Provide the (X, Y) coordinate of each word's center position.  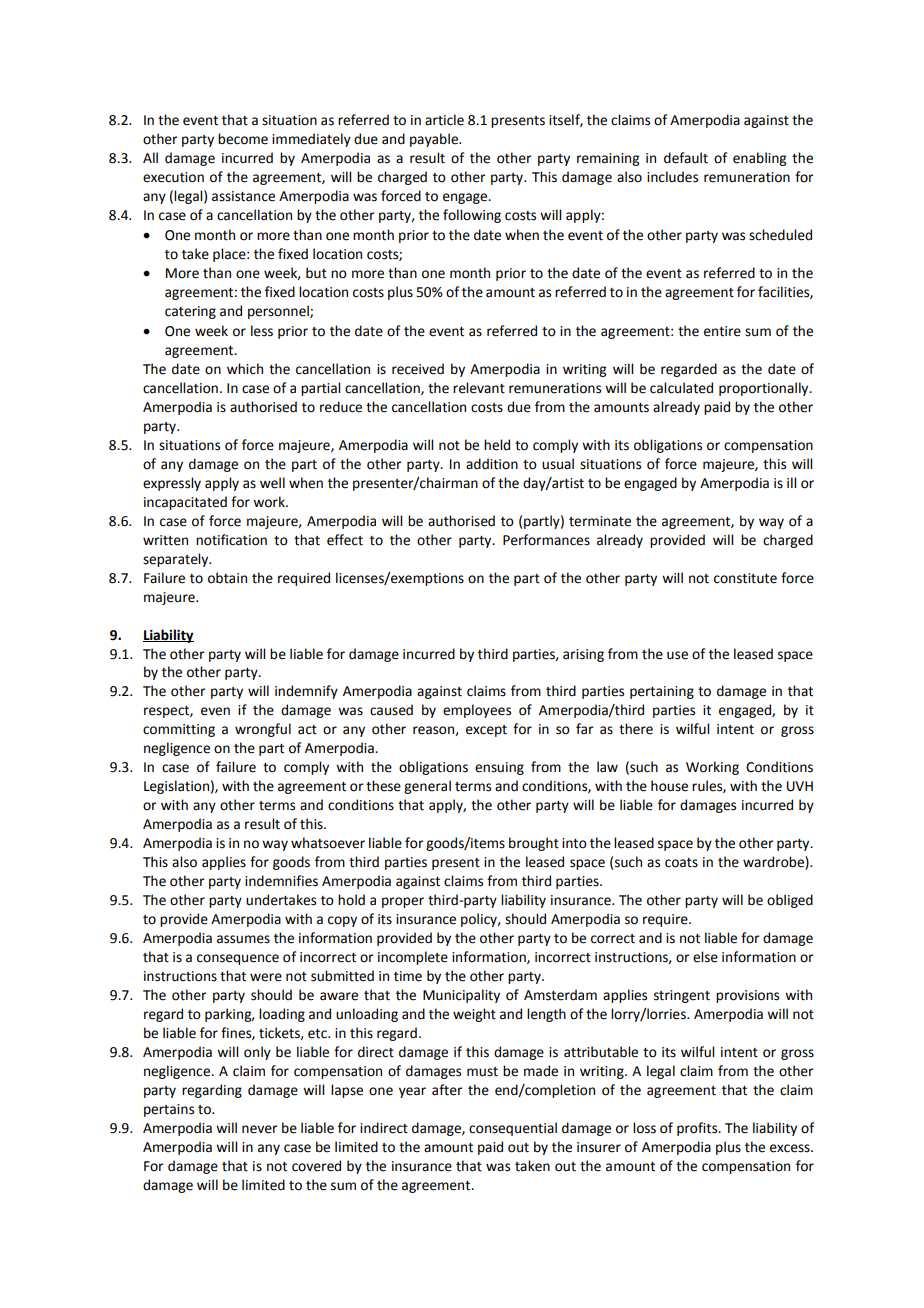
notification (231, 540)
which (245, 369)
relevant (479, 388)
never (260, 1129)
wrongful (263, 730)
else (705, 957)
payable (435, 140)
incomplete (413, 958)
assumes (243, 939)
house (669, 786)
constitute (745, 578)
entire (722, 331)
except (486, 731)
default (686, 158)
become (243, 139)
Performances (546, 540)
